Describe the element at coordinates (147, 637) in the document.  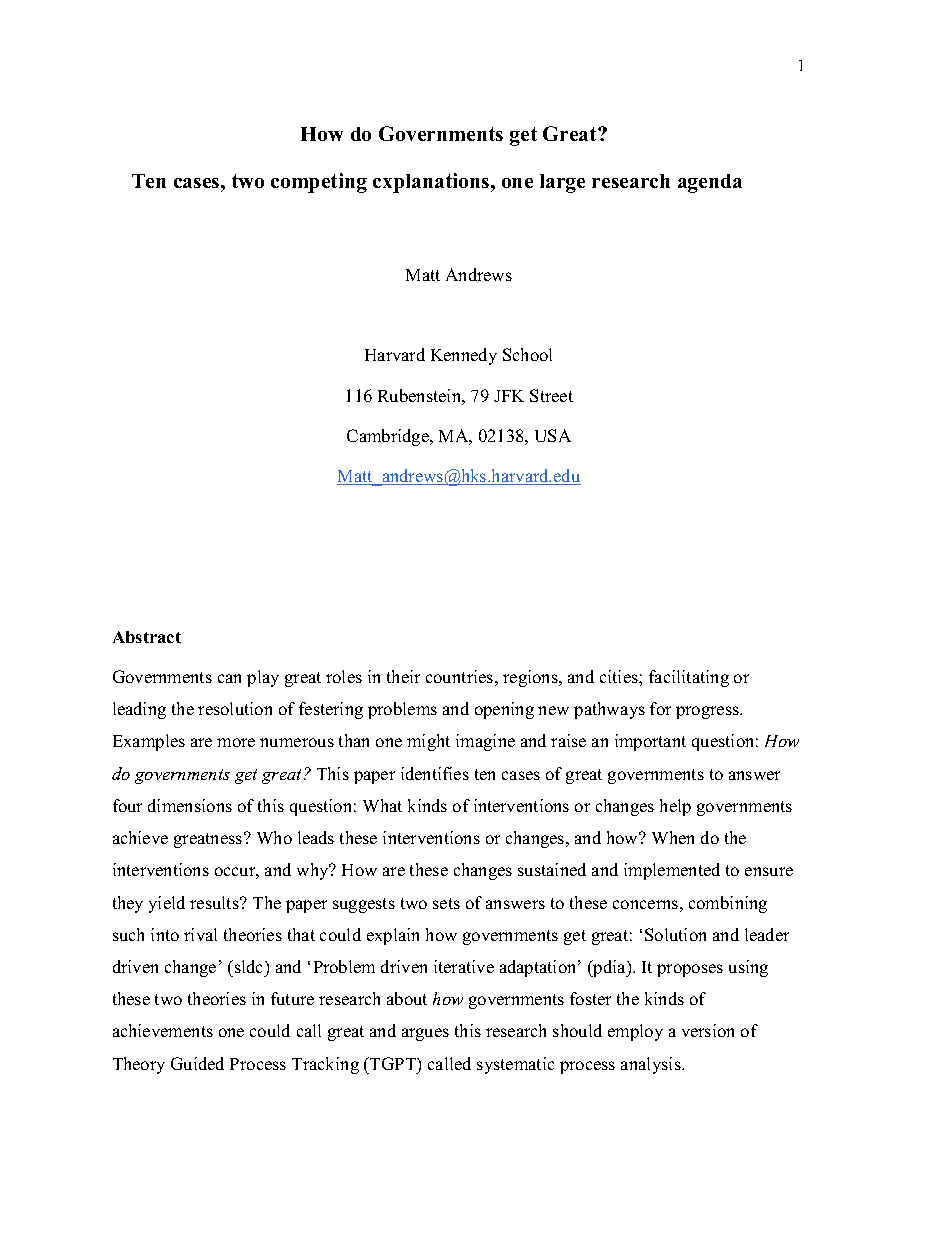
I see `Abstract` at that location.
